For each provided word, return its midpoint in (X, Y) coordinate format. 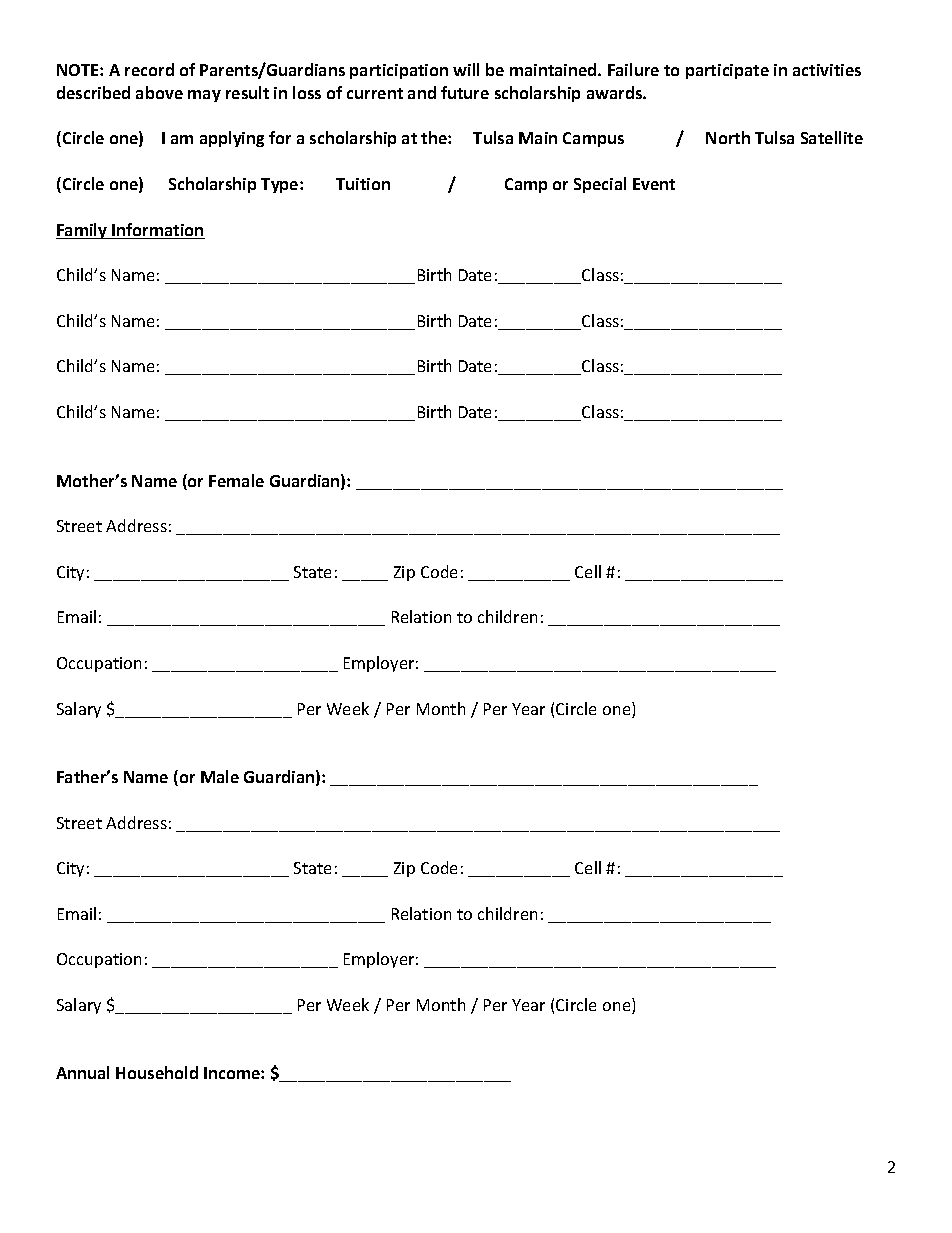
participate (727, 71)
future (465, 92)
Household (157, 1072)
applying (232, 139)
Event (654, 184)
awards (615, 92)
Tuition (363, 184)
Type (281, 185)
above (159, 92)
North (728, 137)
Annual (82, 1072)
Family (83, 231)
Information (157, 231)
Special (600, 185)
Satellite (832, 137)
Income (233, 1073)
